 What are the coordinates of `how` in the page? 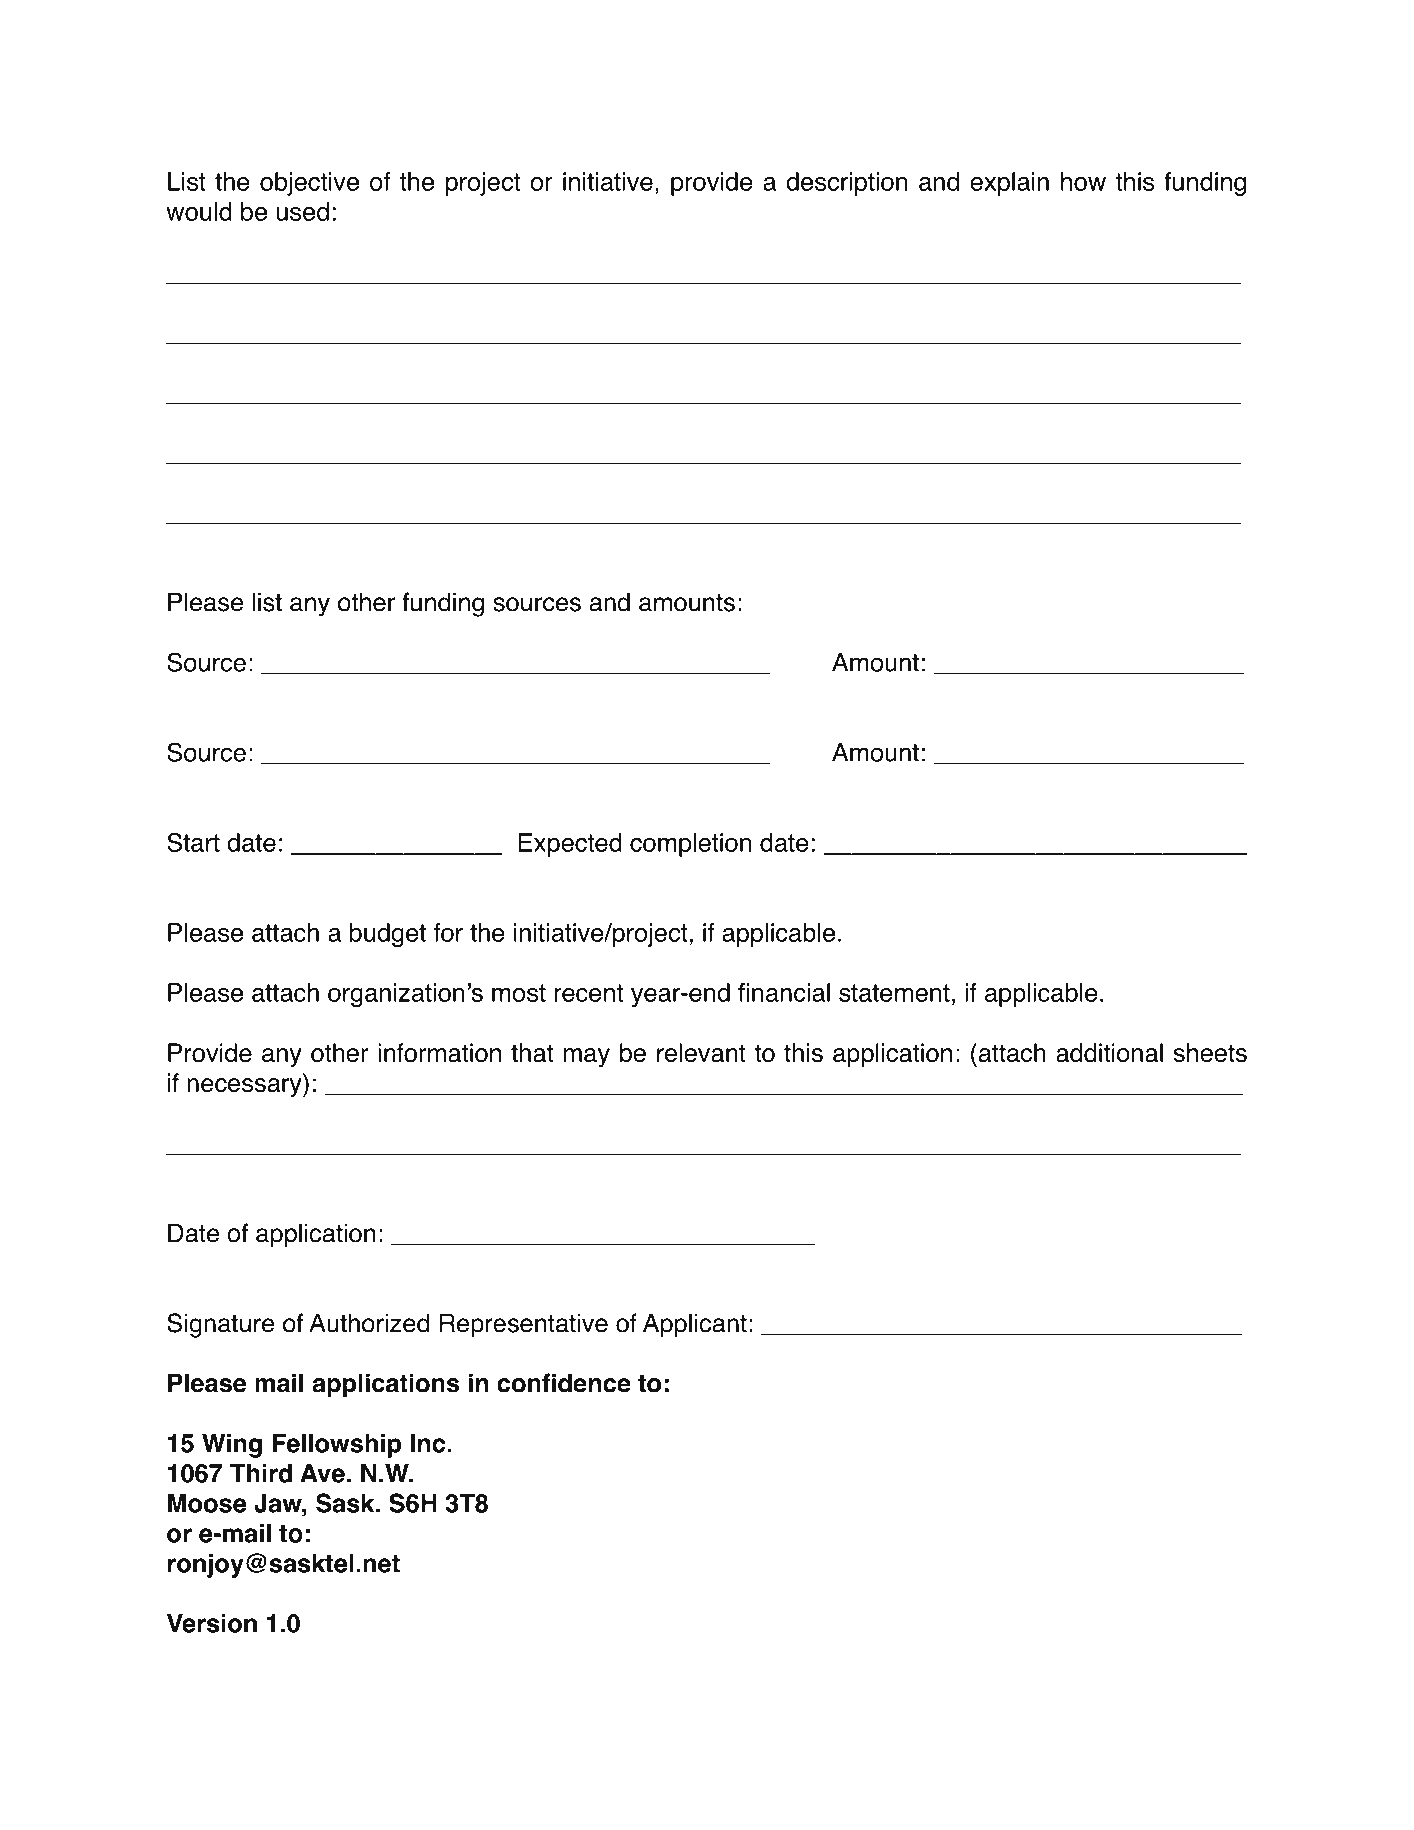 It's located at (1083, 181).
